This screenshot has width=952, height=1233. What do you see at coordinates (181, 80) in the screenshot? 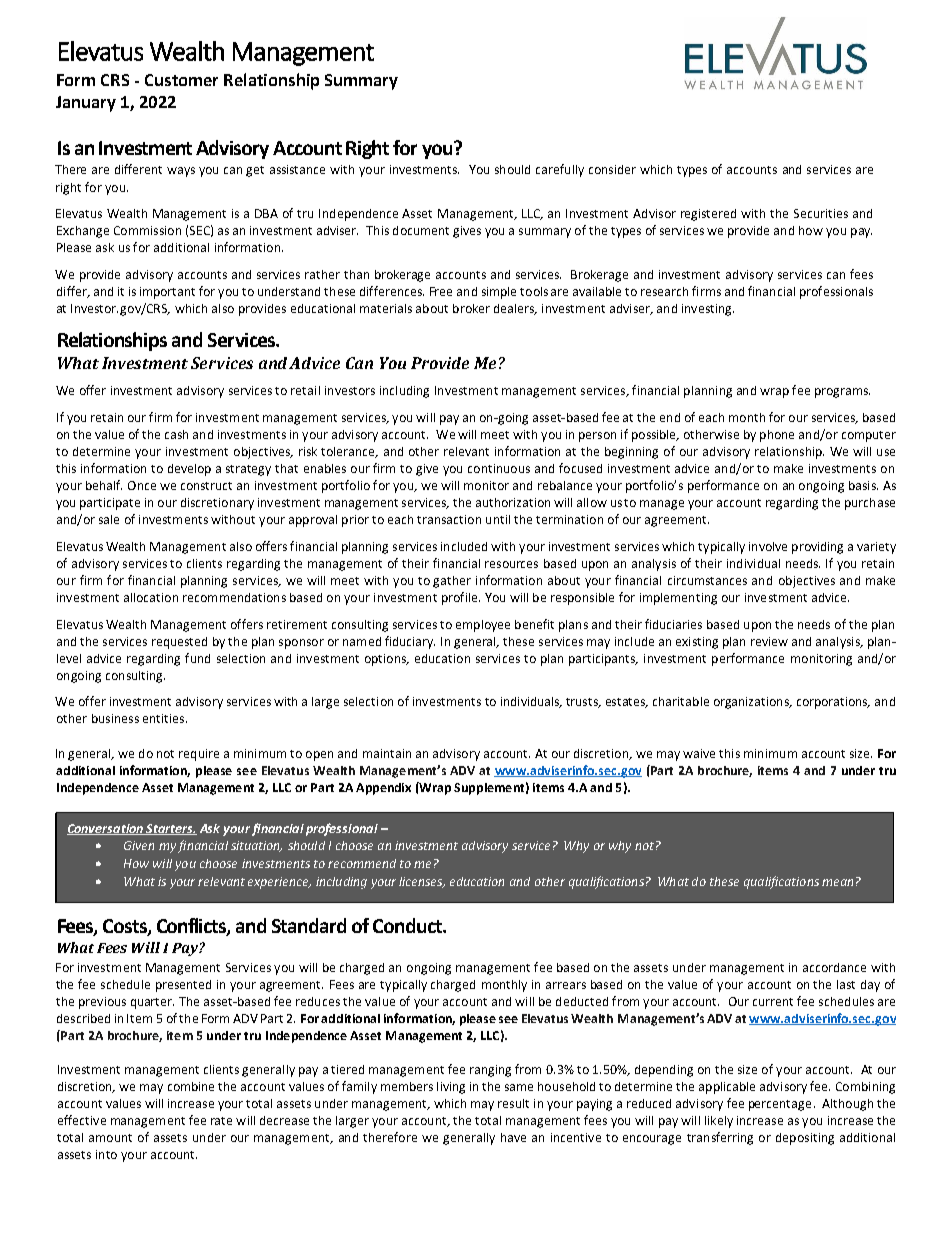
I see `Customer` at bounding box center [181, 80].
